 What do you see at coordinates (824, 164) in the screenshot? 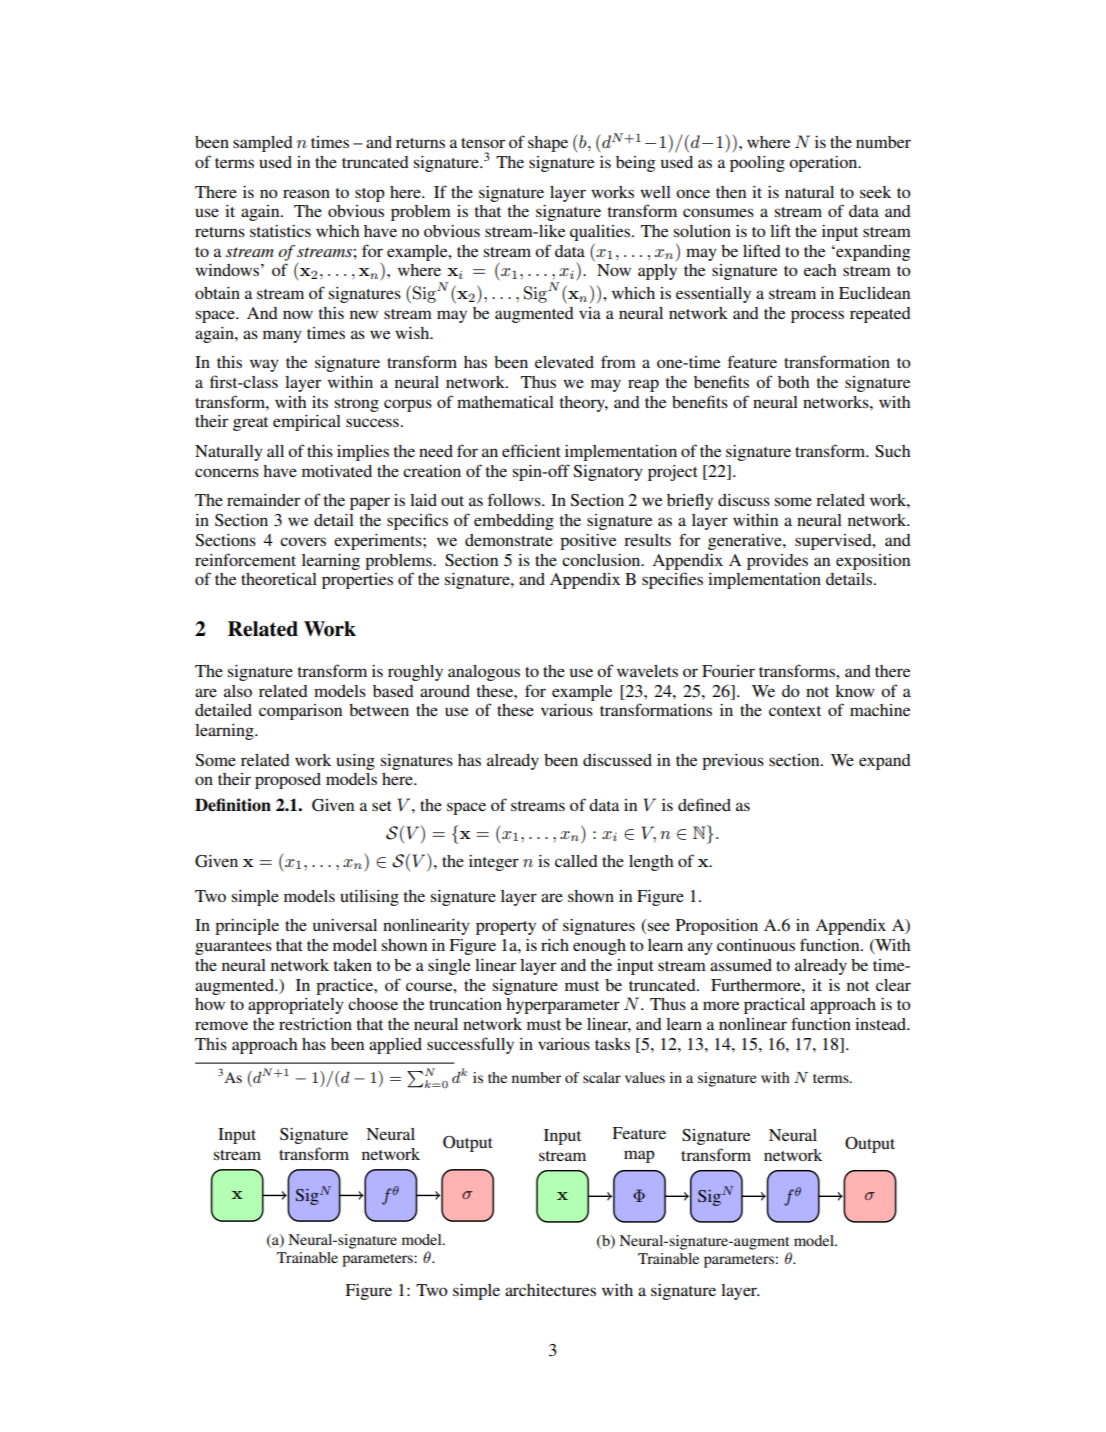
I see `operation` at bounding box center [824, 164].
